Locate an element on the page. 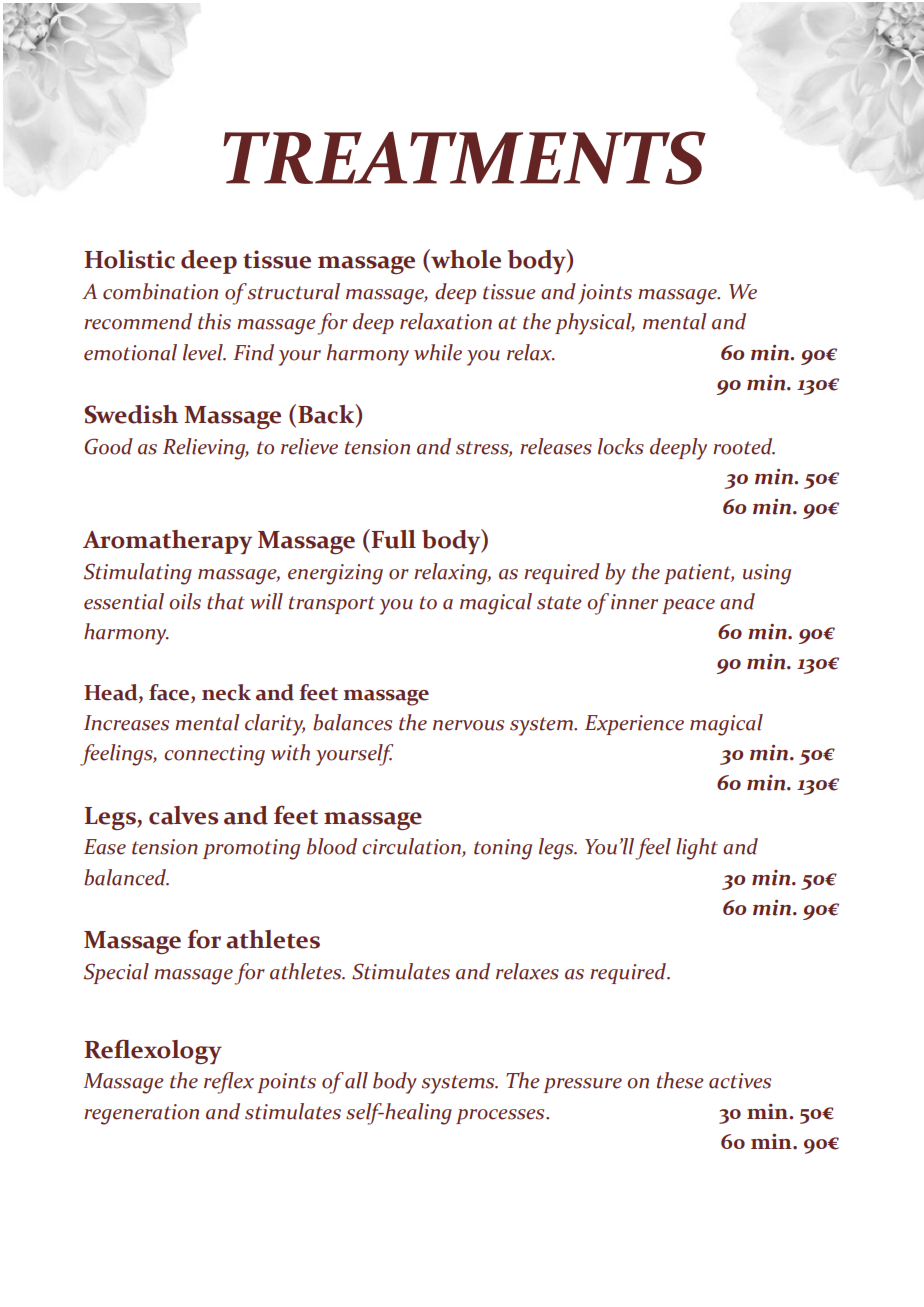  TREATMENTS is located at coordinates (464, 158).
